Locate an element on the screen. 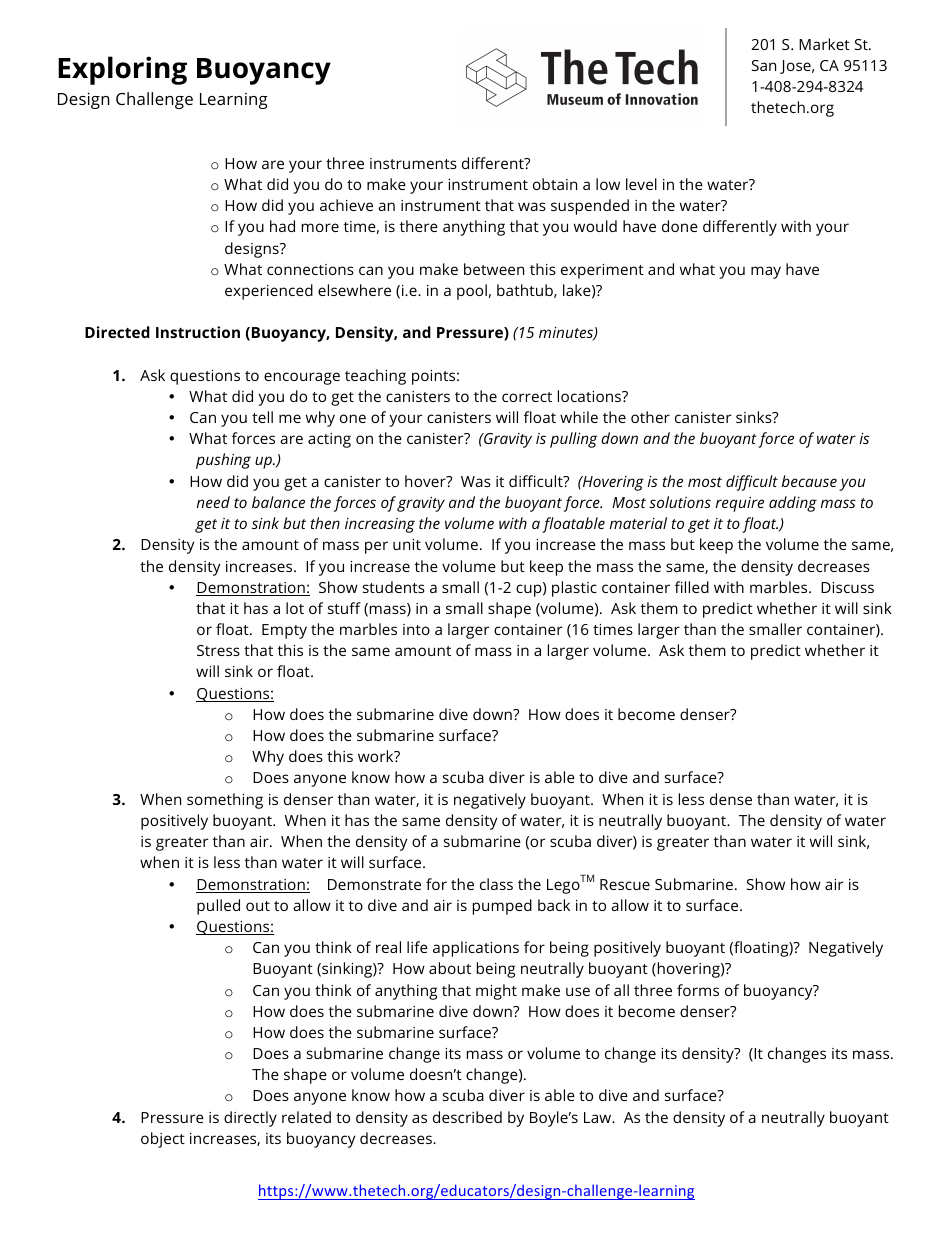 Image resolution: width=952 pixels, height=1233 pixels. Stress is located at coordinates (218, 650).
